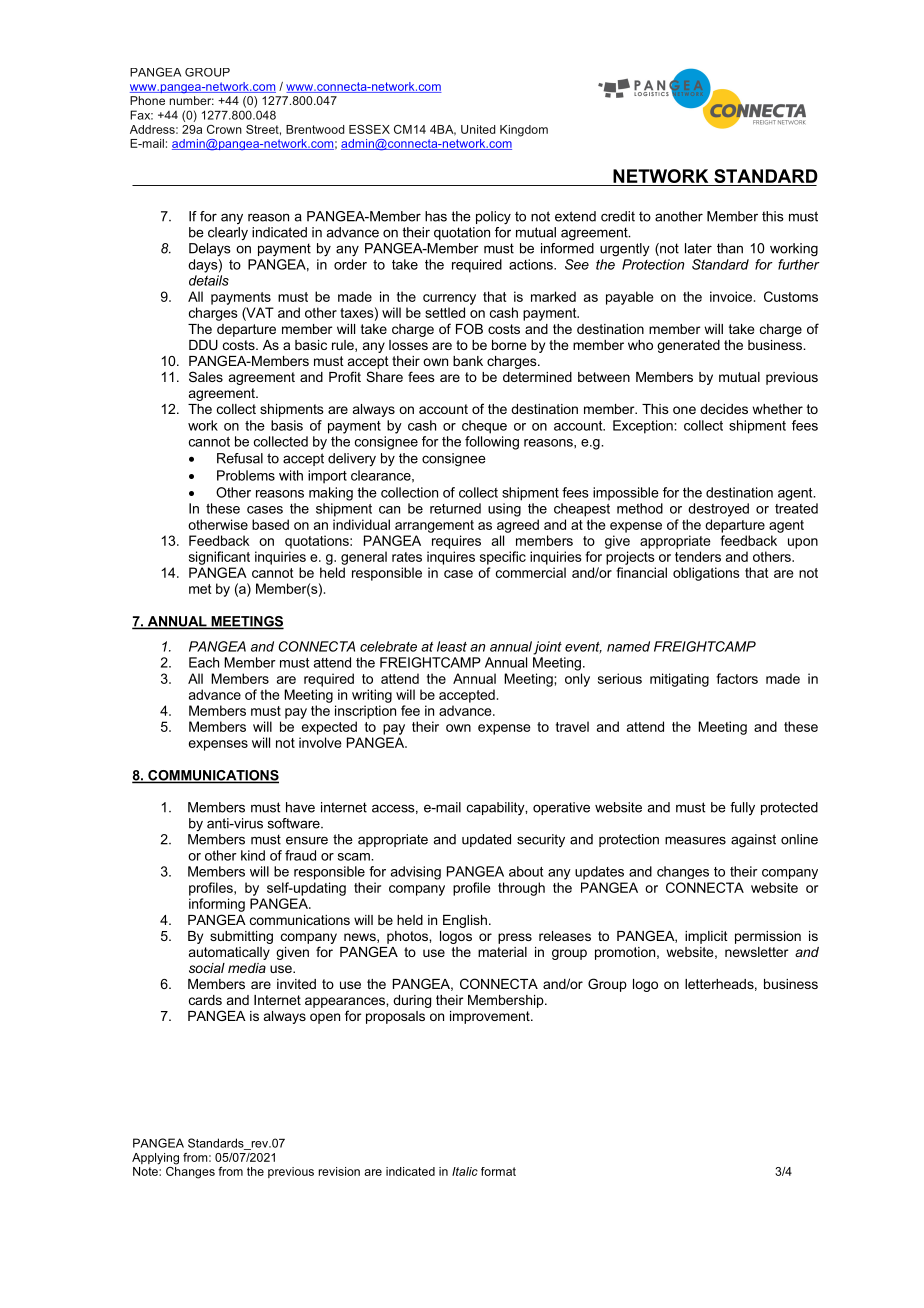 The height and width of the document is (1308, 924). I want to click on format, so click(498, 1171).
